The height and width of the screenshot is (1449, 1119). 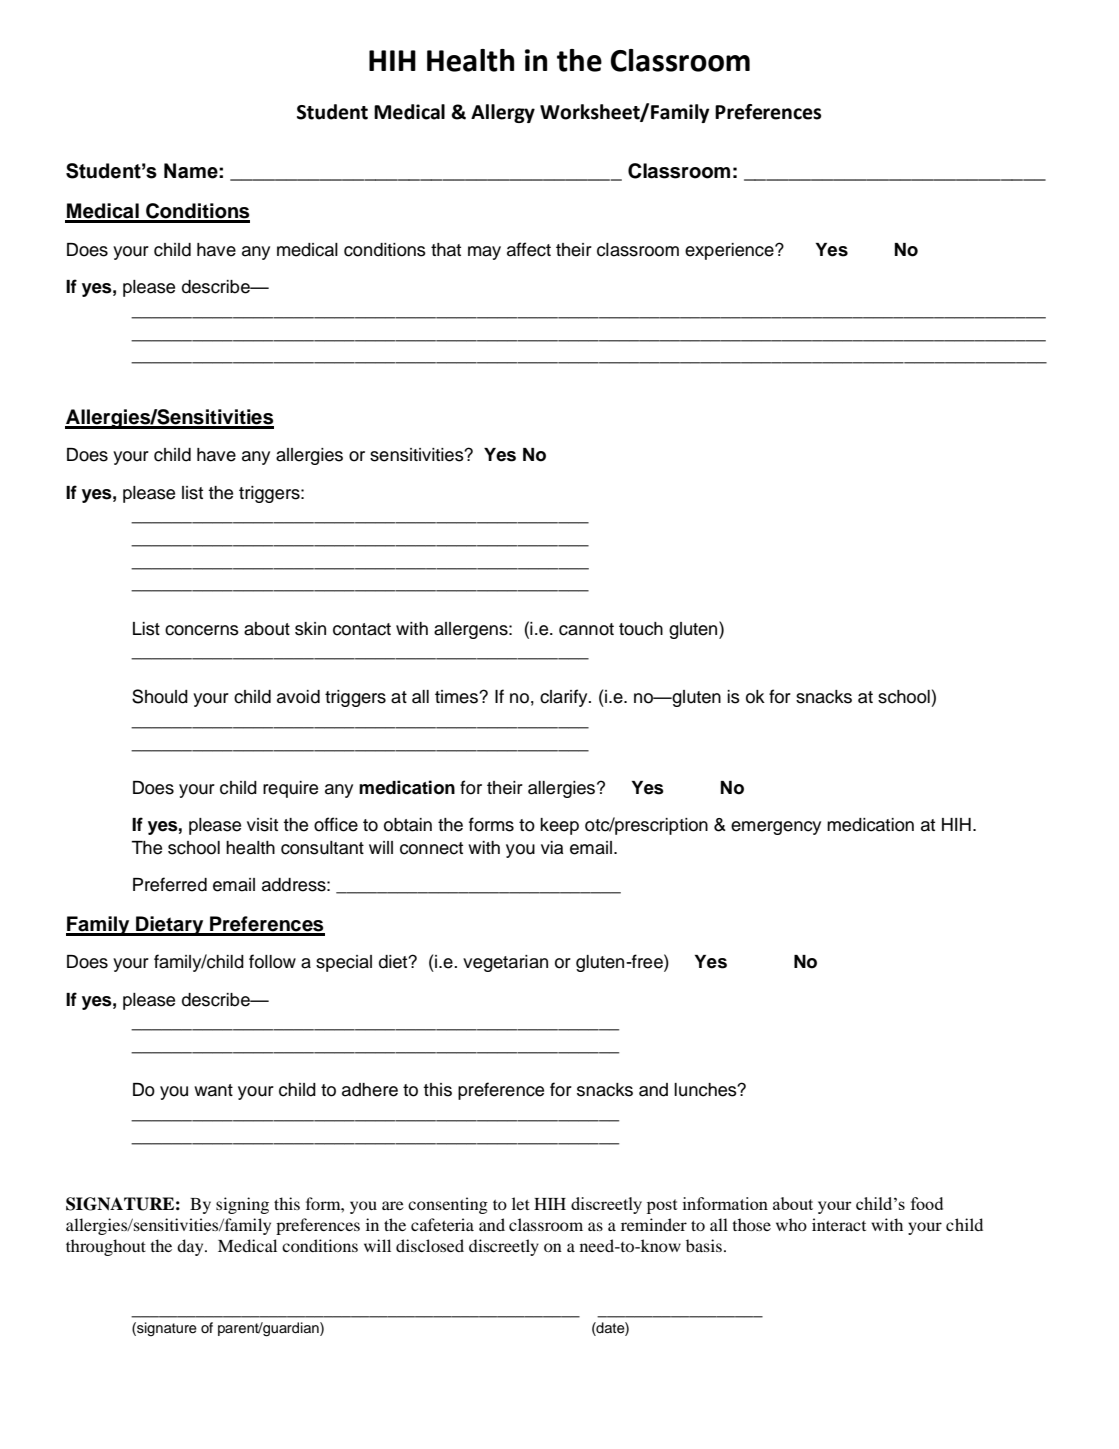 I want to click on clarify, so click(x=565, y=698).
